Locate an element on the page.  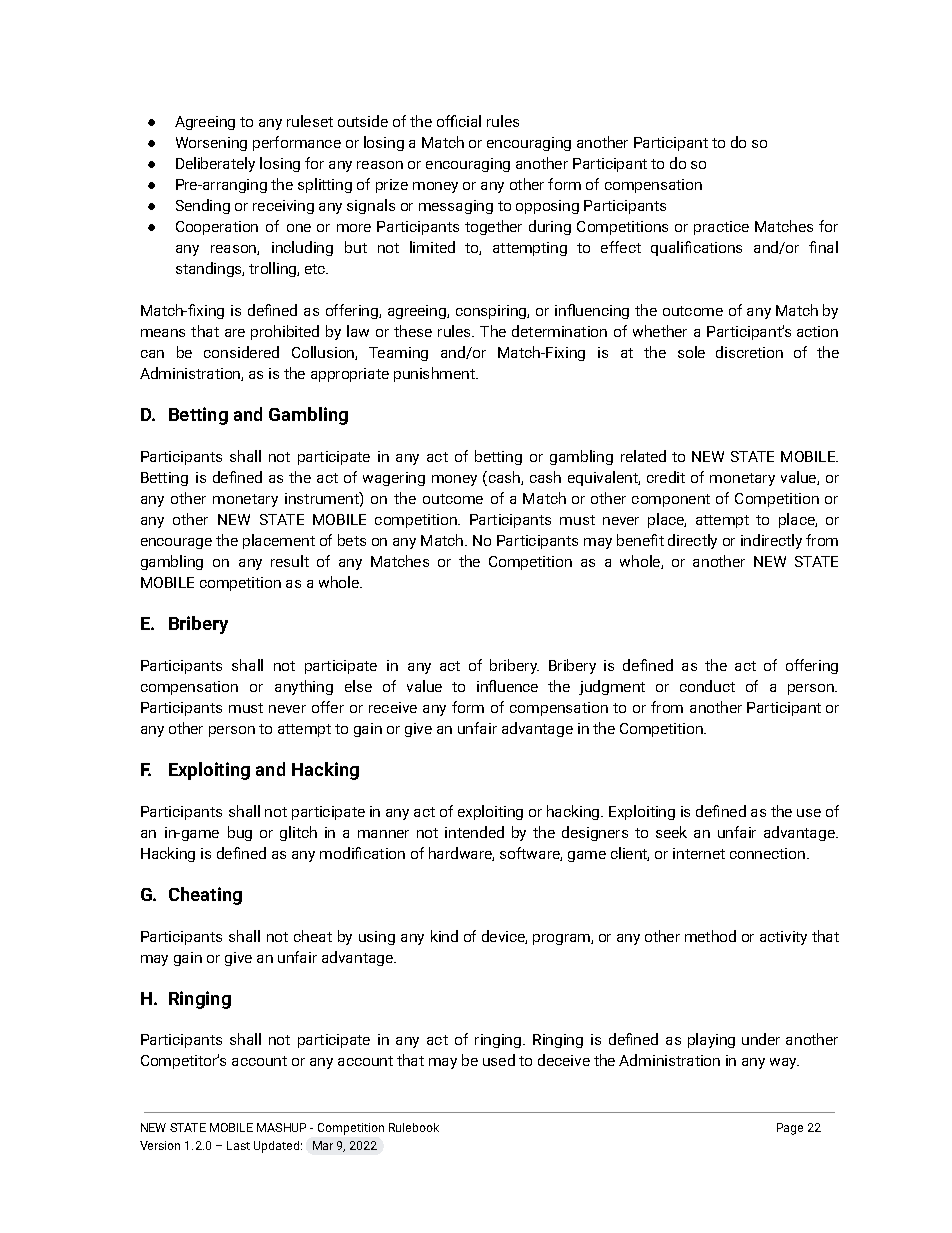
conduct is located at coordinates (707, 686).
